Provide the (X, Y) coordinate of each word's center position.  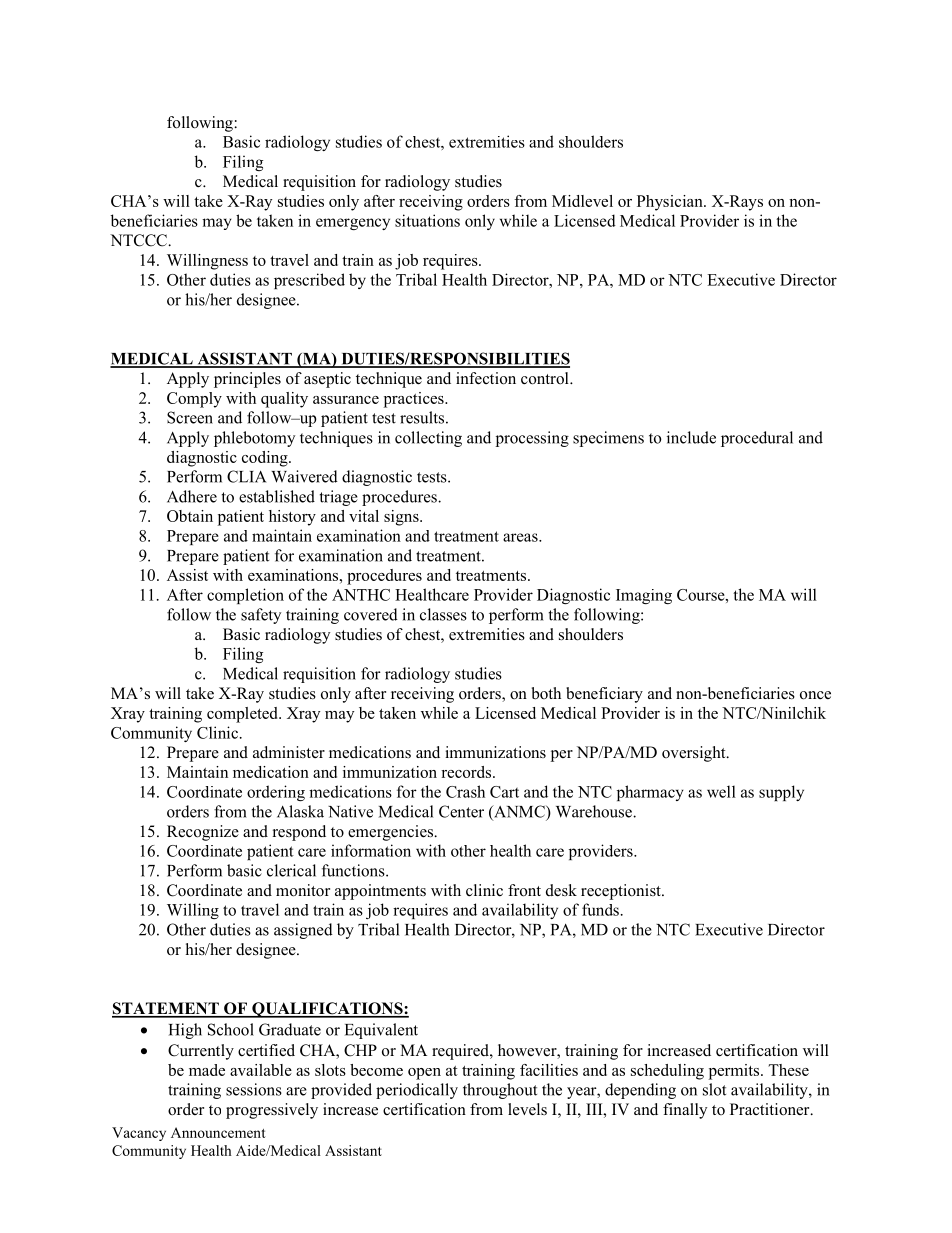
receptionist (622, 892)
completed (243, 715)
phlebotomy (254, 439)
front (524, 890)
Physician (671, 203)
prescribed (309, 281)
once (815, 695)
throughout (500, 1091)
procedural (757, 439)
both (546, 693)
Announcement (218, 1132)
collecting (428, 439)
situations (427, 220)
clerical (291, 870)
